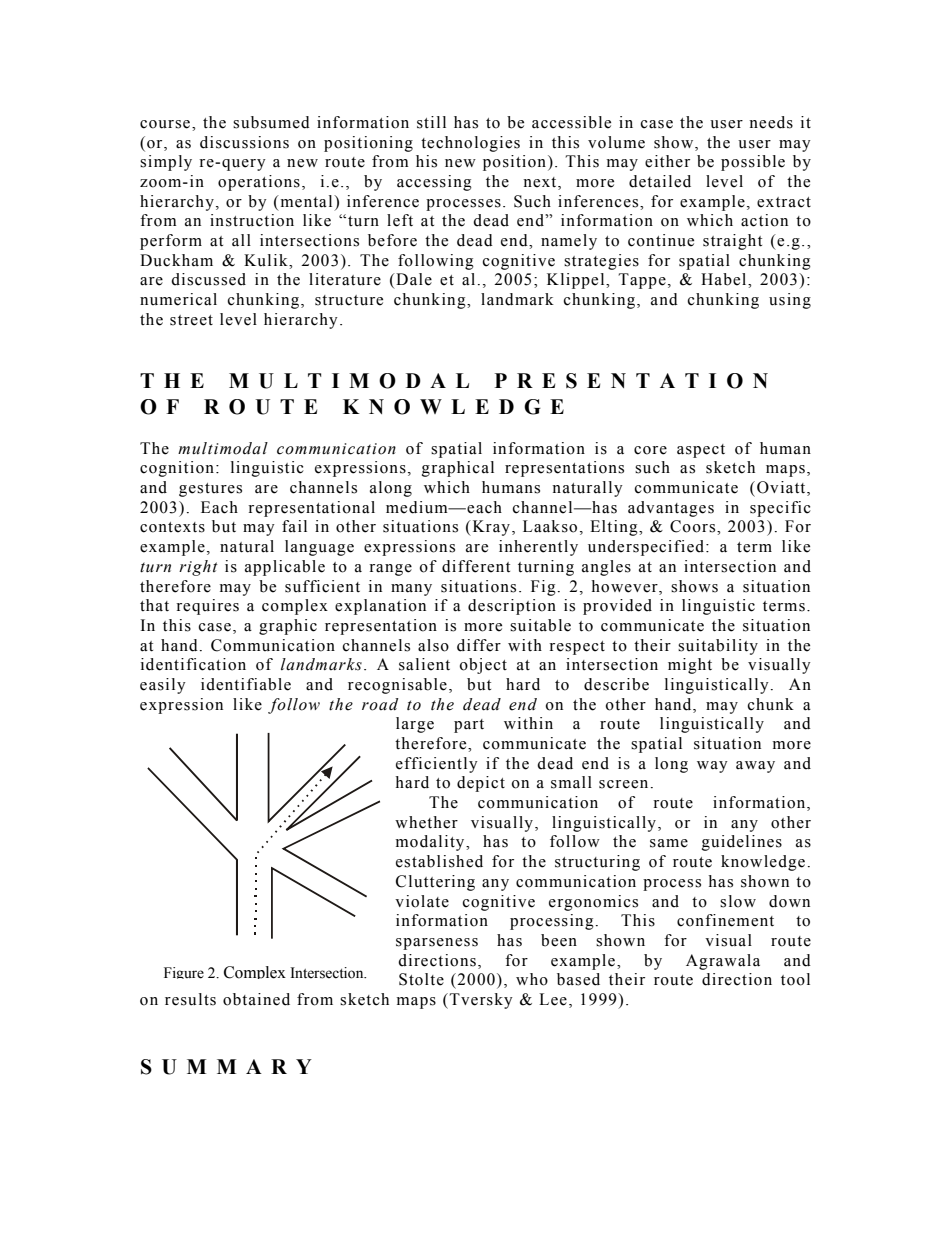  I want to click on Tversky, so click(481, 1001).
